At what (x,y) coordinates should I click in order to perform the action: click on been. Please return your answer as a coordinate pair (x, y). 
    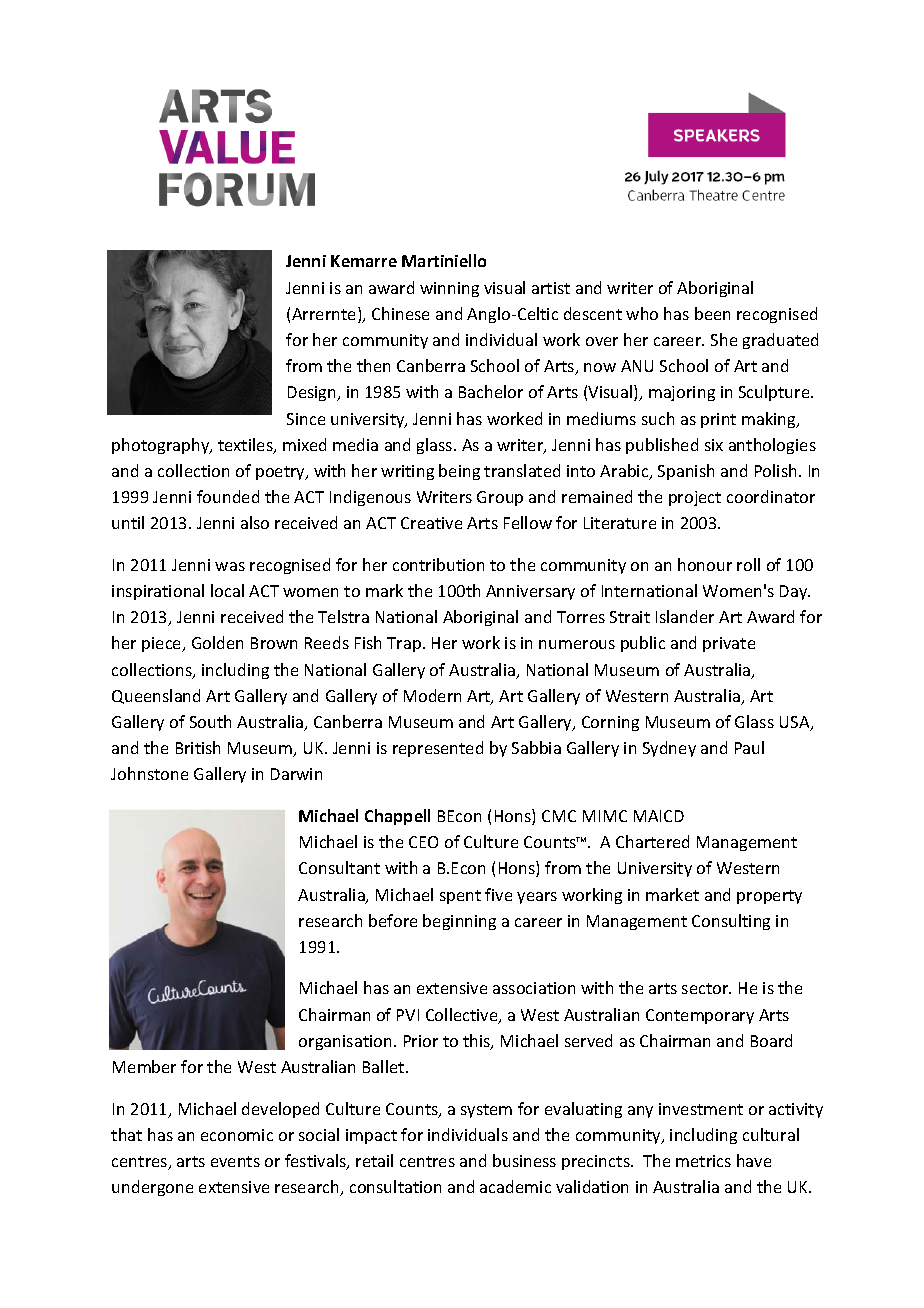
    Looking at the image, I should click on (712, 313).
